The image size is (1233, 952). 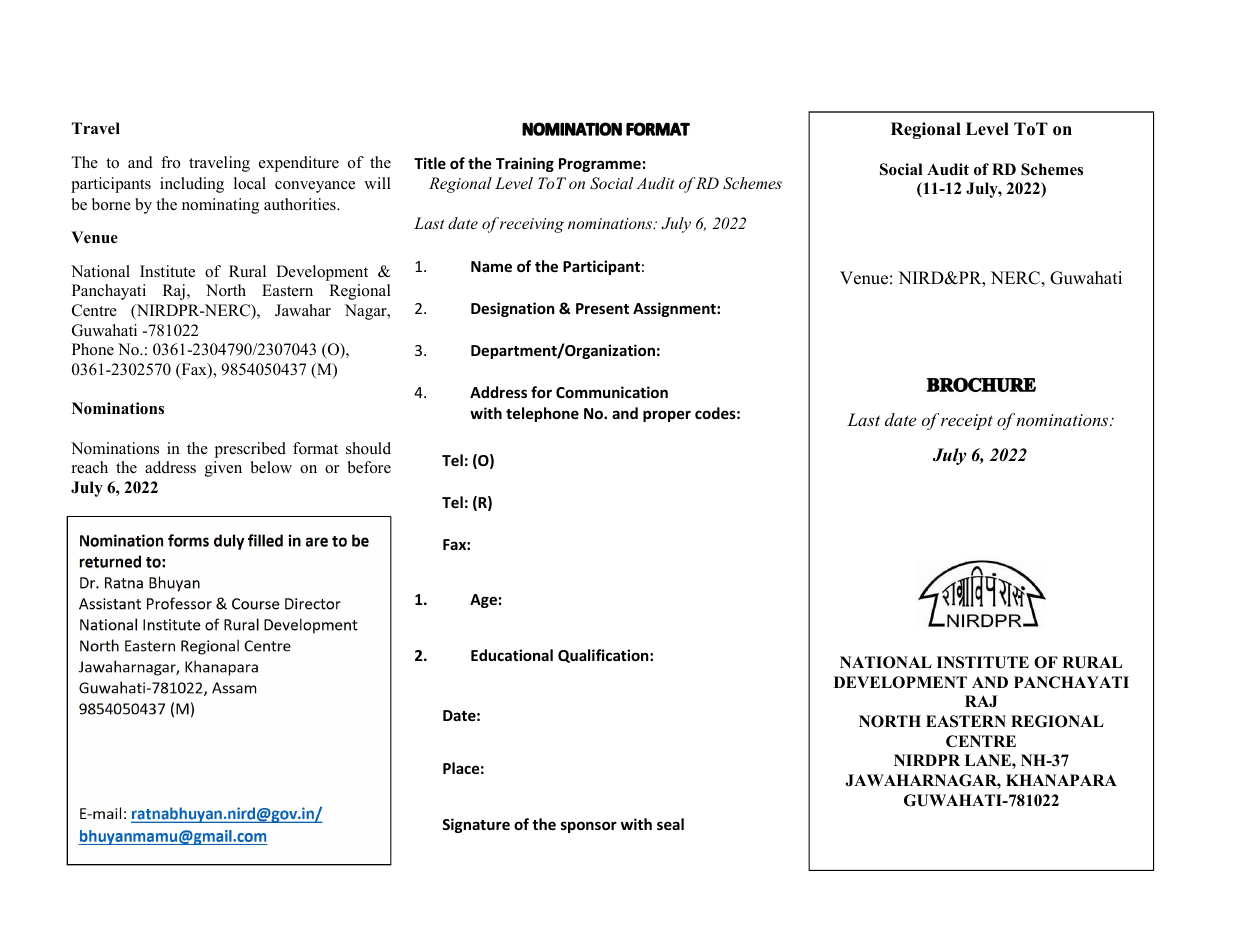 I want to click on seal, so click(x=670, y=824).
